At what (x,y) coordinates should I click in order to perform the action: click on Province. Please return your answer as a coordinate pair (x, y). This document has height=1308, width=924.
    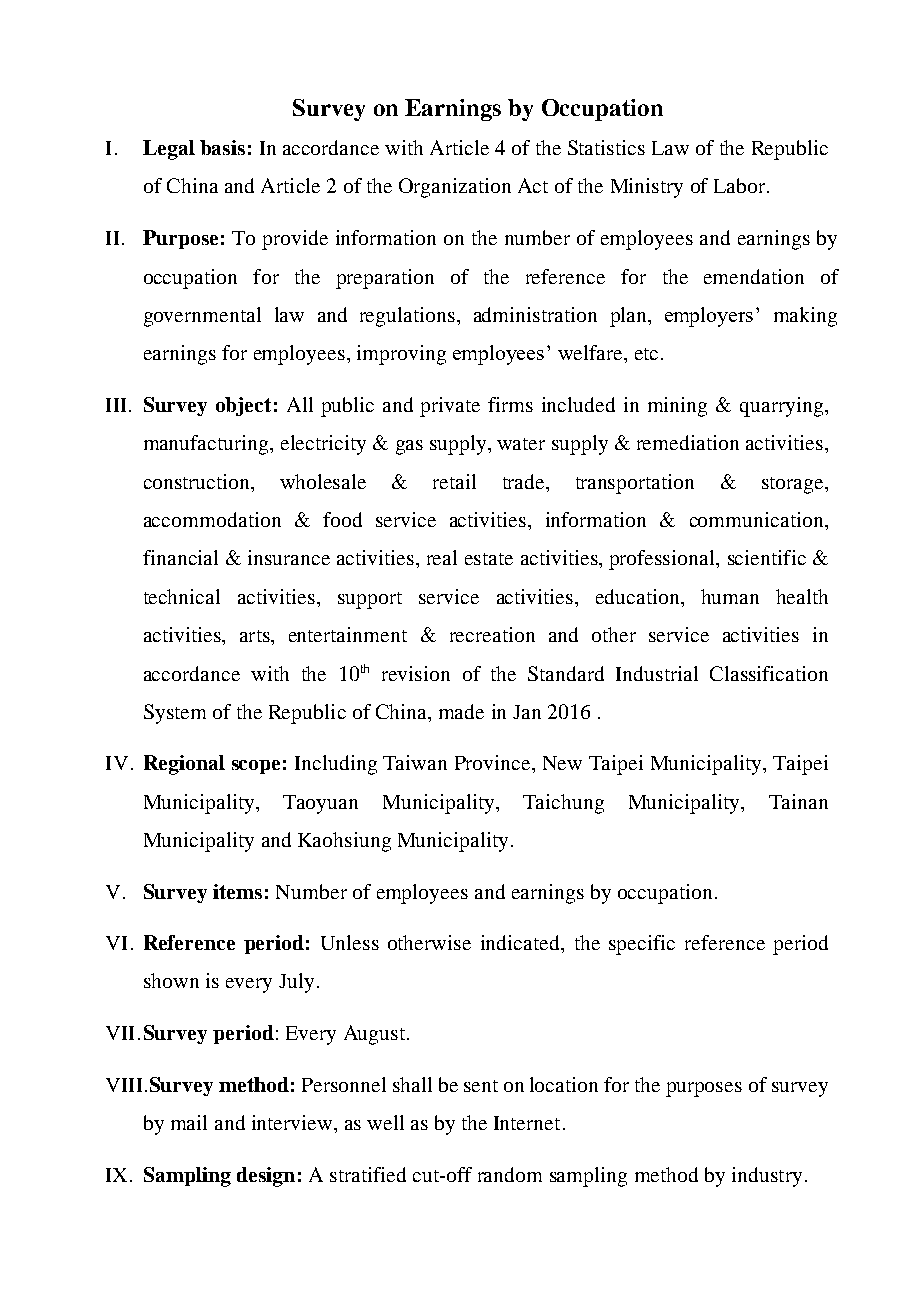
    Looking at the image, I should click on (494, 762).
